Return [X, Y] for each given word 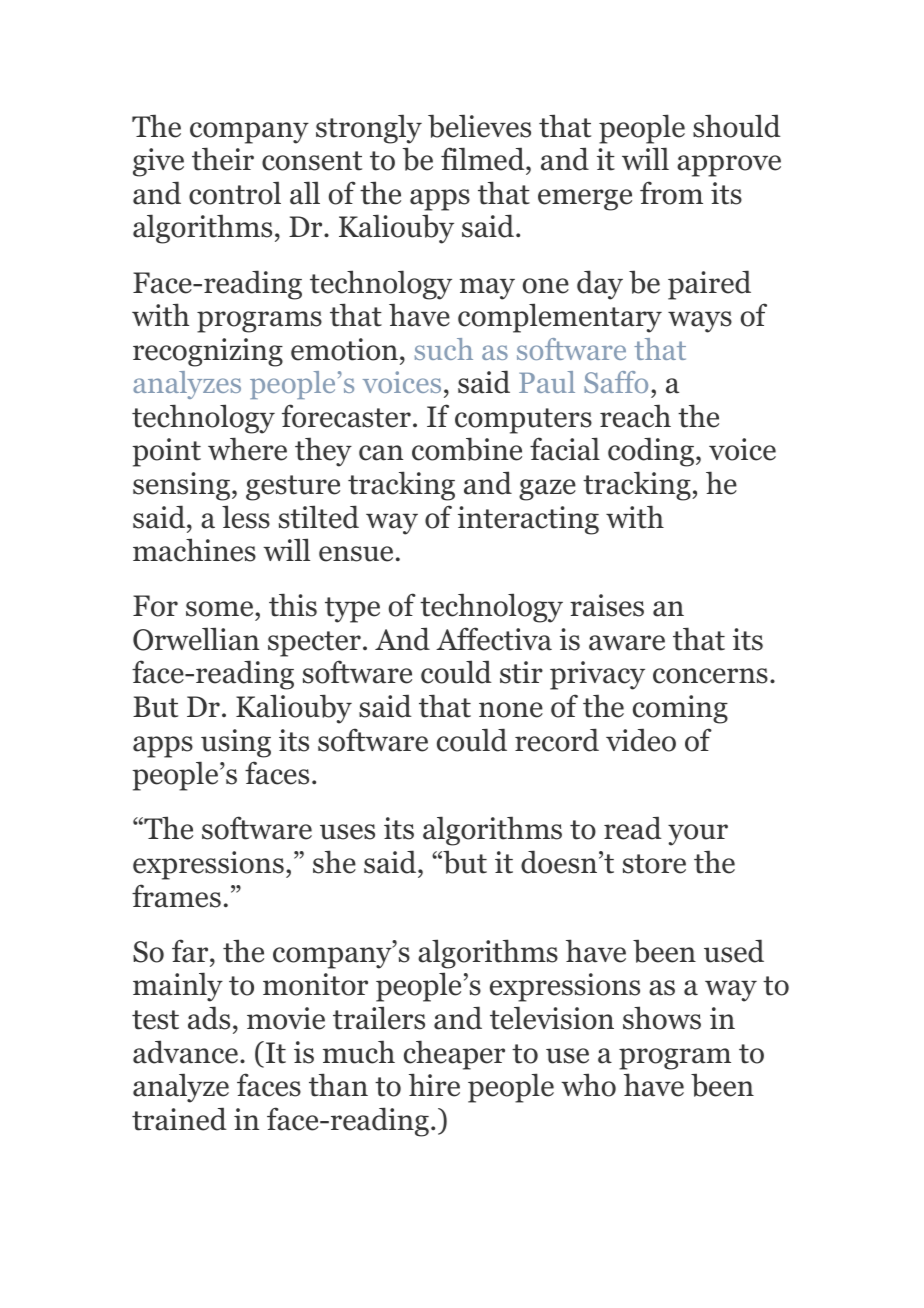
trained [179, 1119]
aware [627, 643]
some [221, 609]
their [223, 159]
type [352, 610]
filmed [484, 160]
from [671, 193]
